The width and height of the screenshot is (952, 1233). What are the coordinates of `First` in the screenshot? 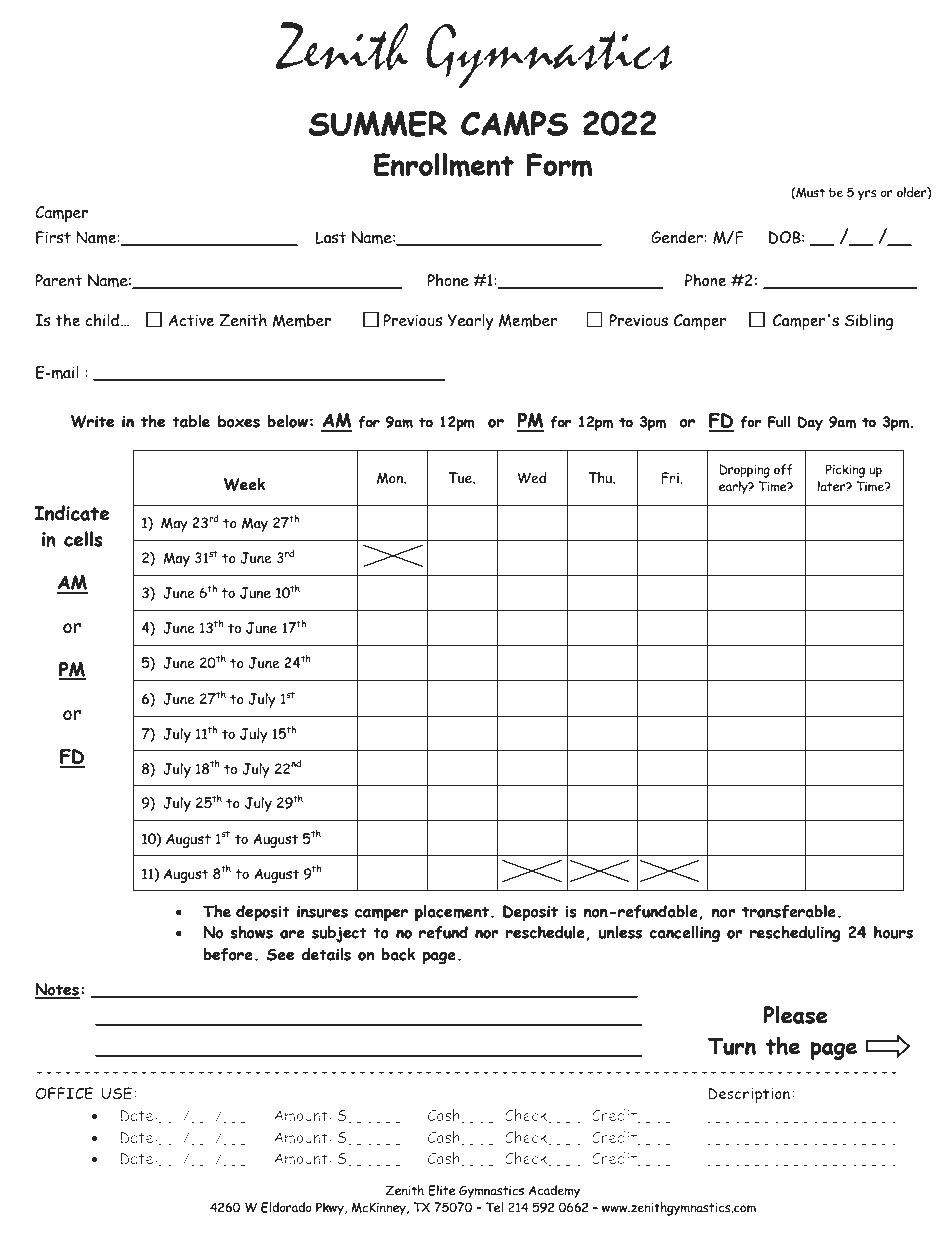 It's located at (53, 237).
